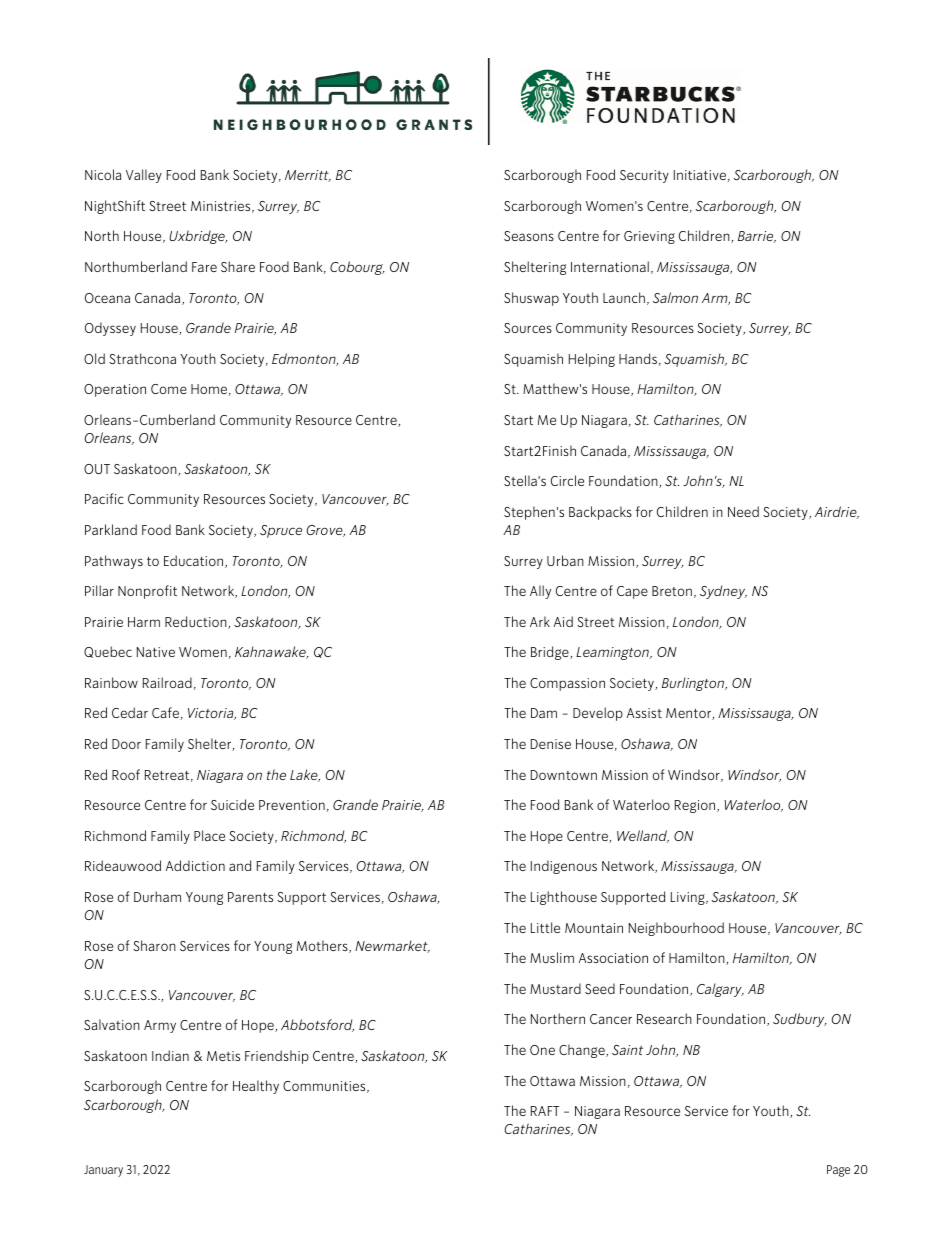 This document has height=1233, width=952. I want to click on Dam, so click(544, 713).
